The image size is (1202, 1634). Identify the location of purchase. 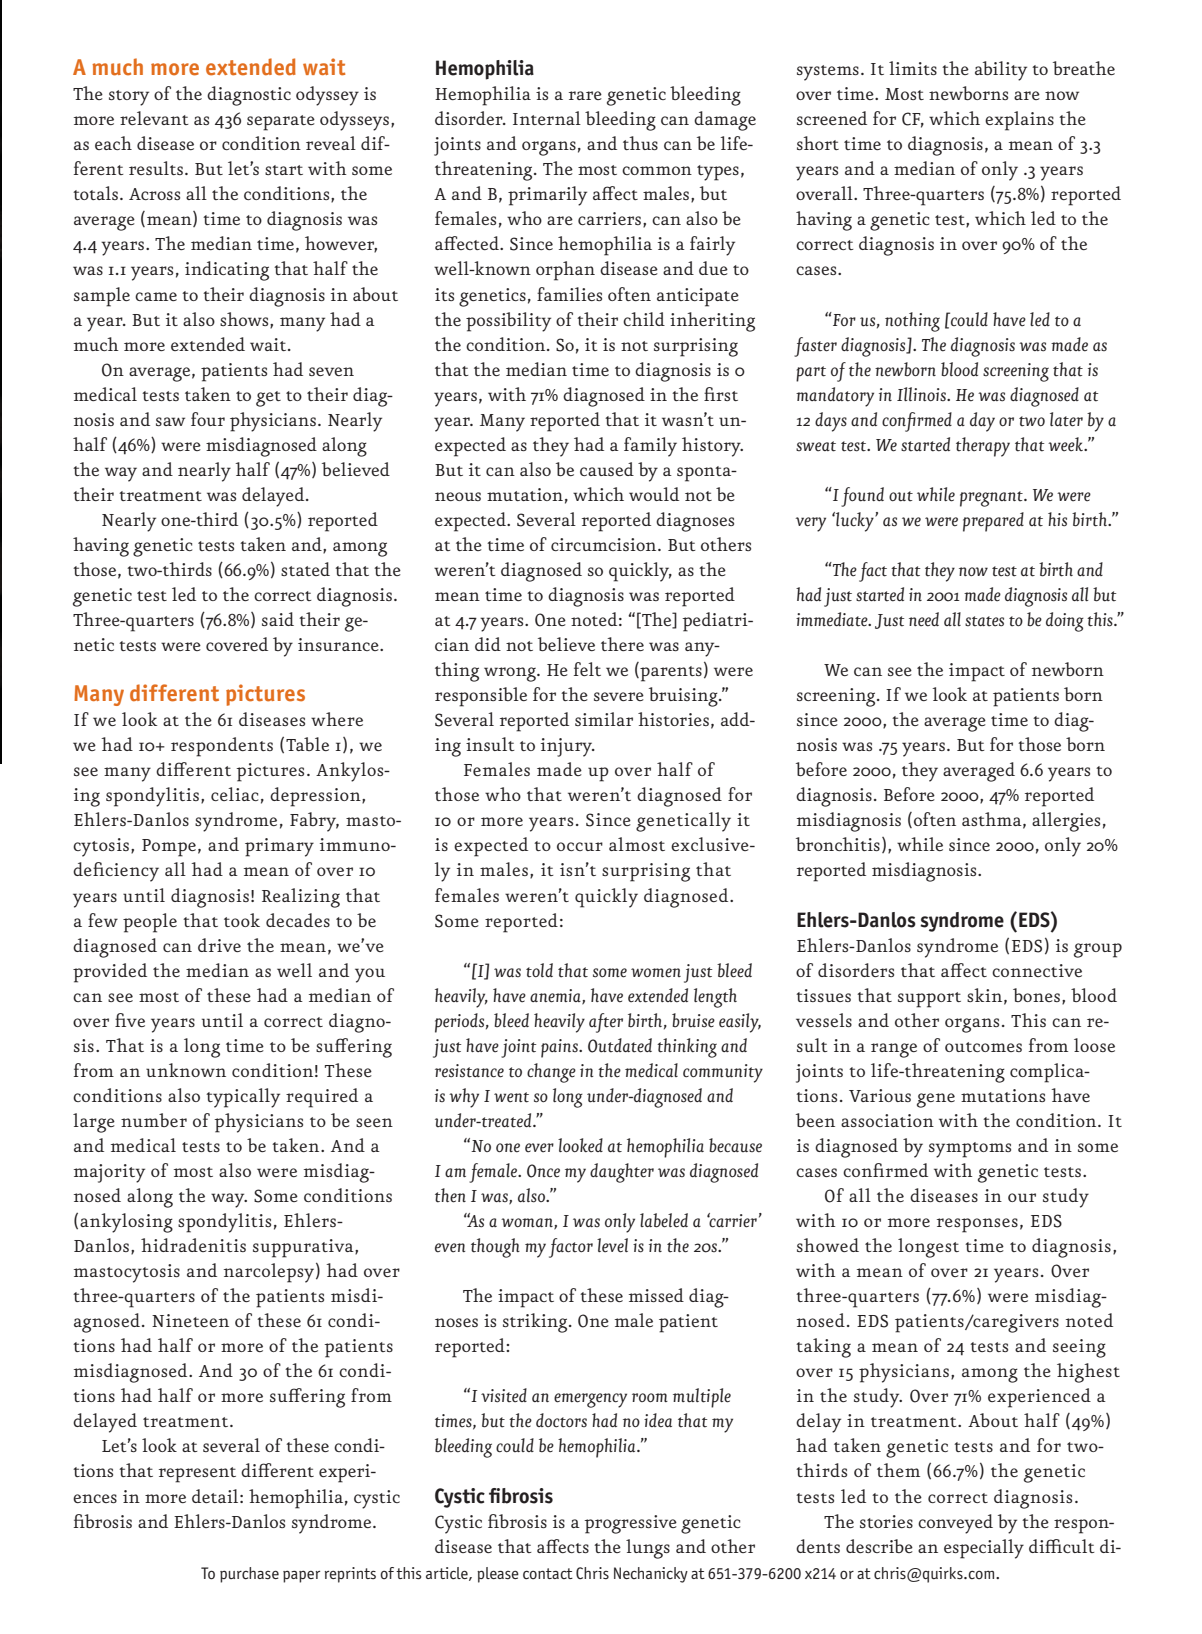
(249, 1575).
